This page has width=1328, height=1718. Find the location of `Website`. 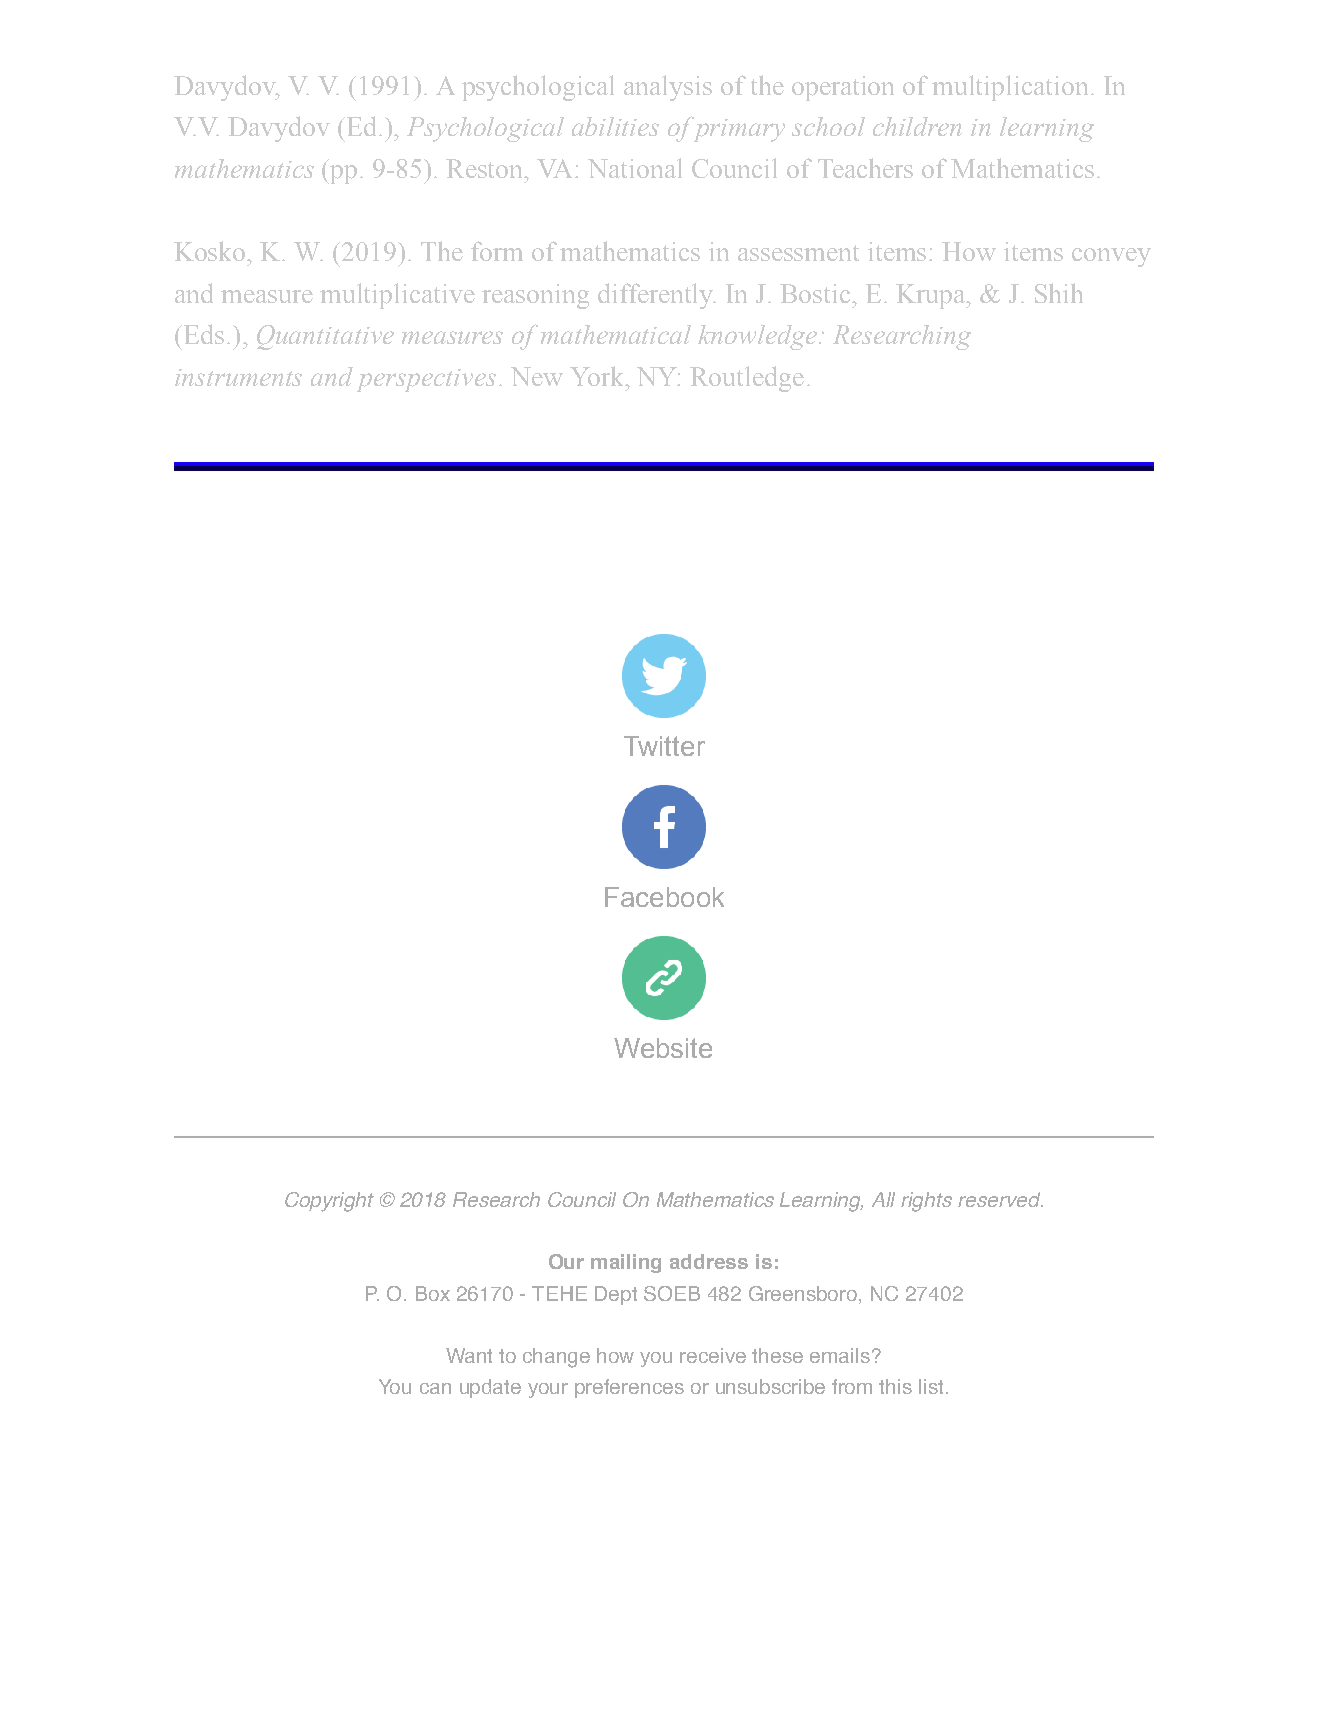

Website is located at coordinates (663, 1048).
